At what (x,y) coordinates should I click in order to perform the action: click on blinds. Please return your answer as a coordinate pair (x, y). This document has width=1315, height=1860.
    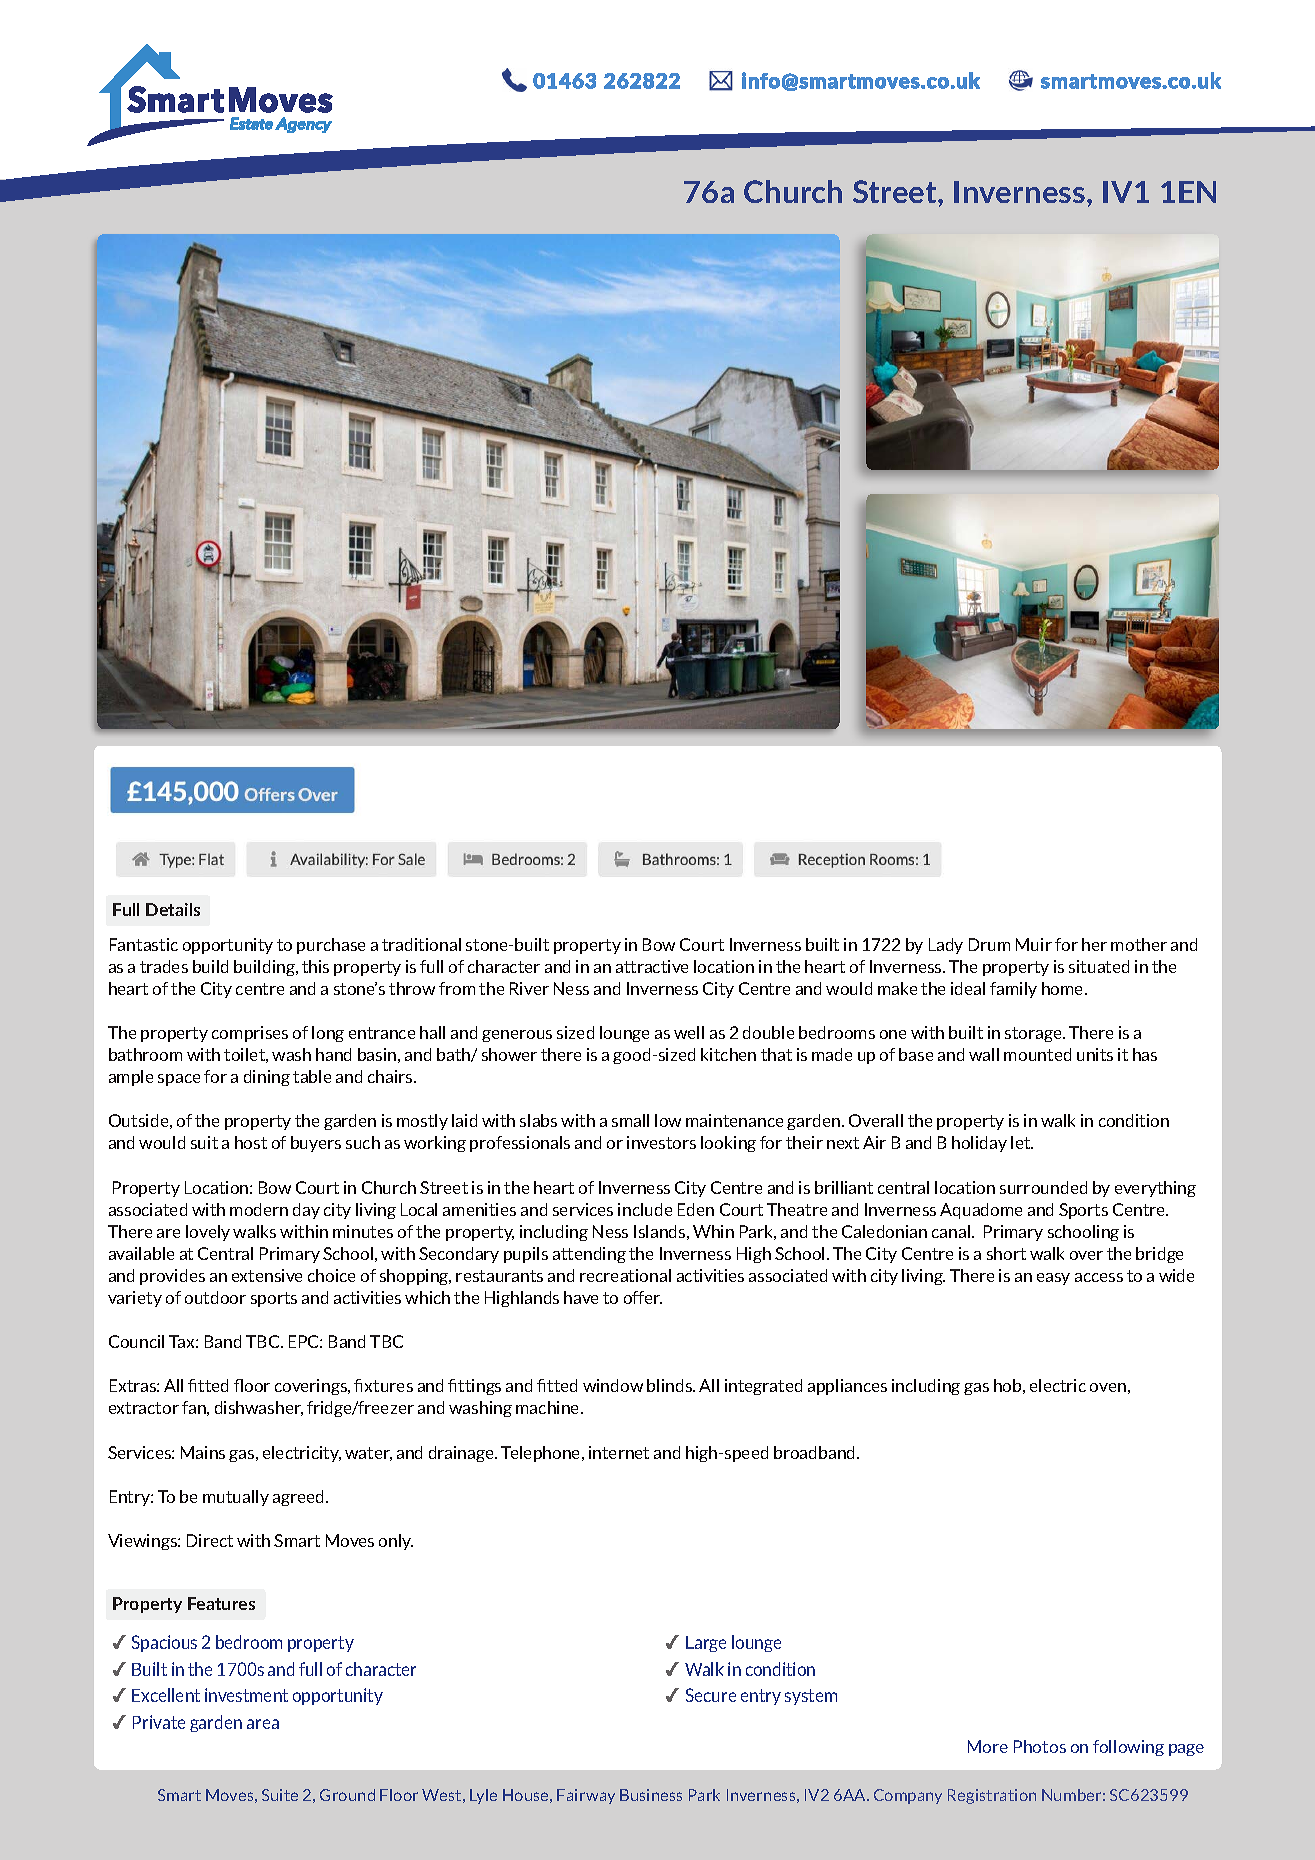
    Looking at the image, I should click on (670, 1385).
